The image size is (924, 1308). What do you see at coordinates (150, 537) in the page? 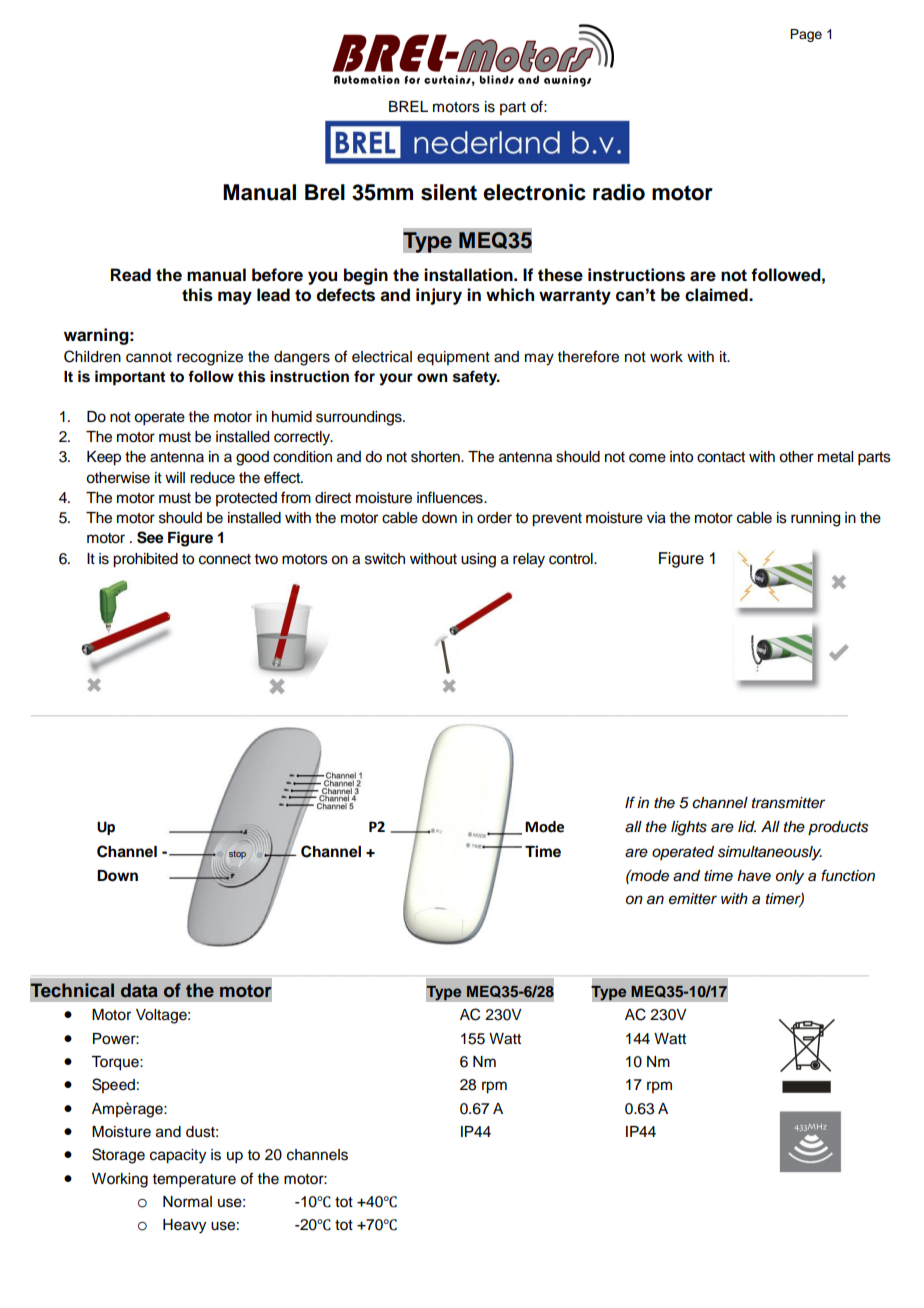
I see `See` at bounding box center [150, 537].
